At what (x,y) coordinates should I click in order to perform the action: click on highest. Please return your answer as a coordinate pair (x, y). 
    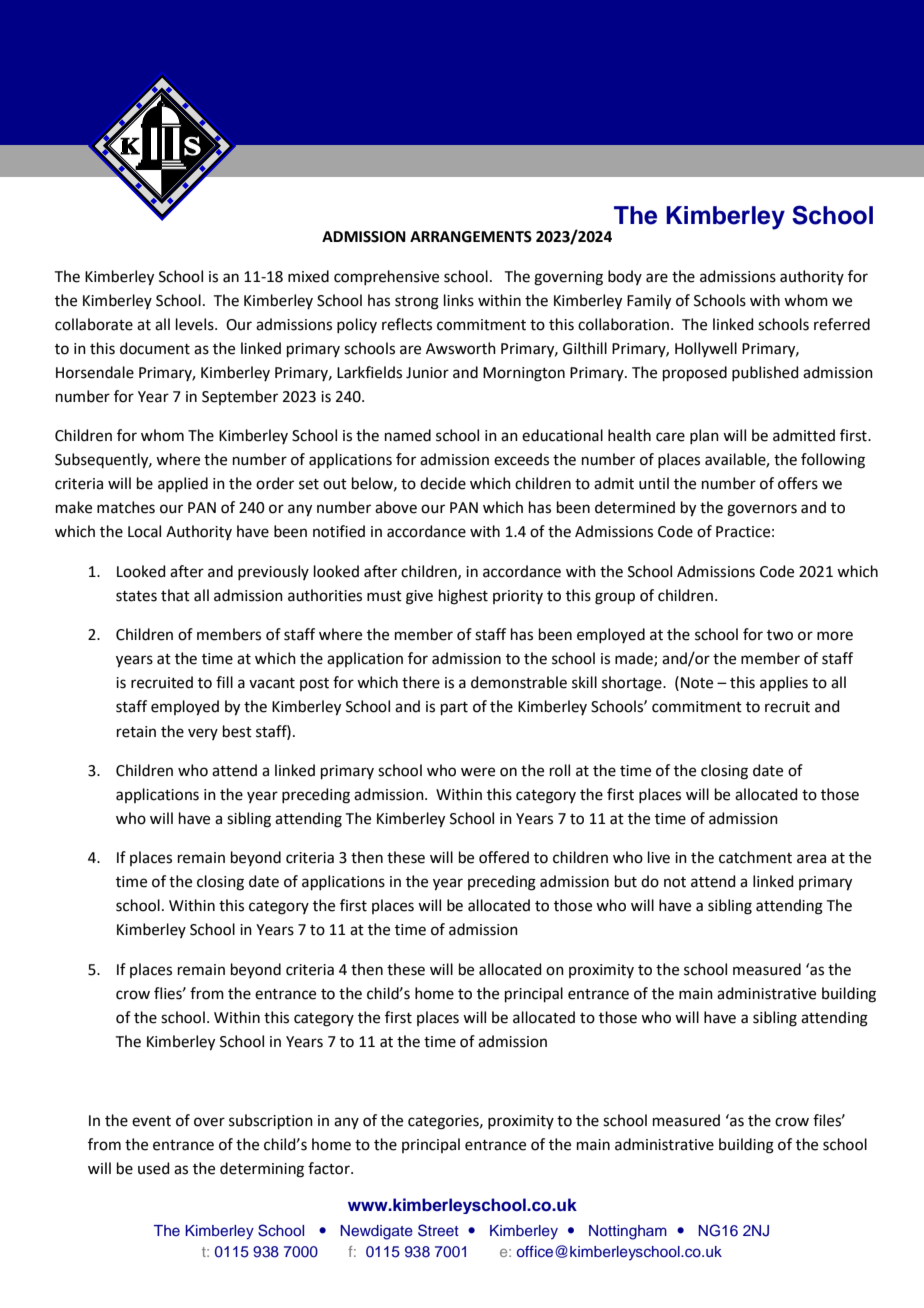
    Looking at the image, I should click on (463, 597).
